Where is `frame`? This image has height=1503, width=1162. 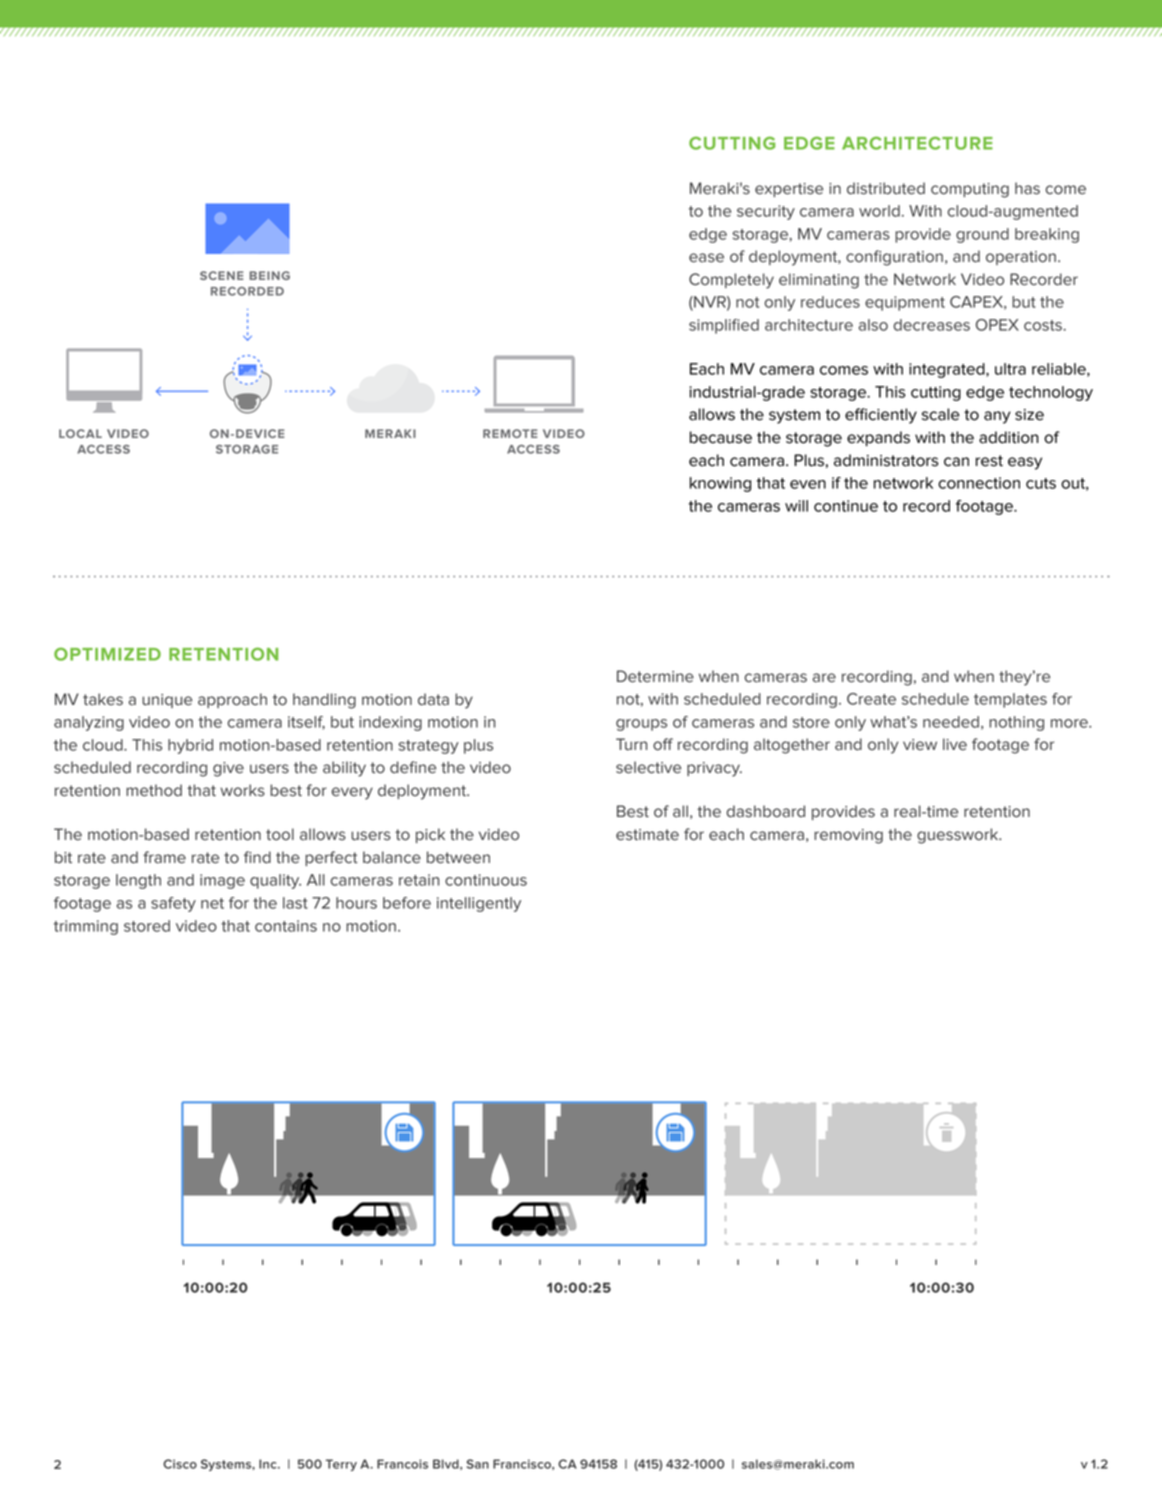
frame is located at coordinates (164, 857).
